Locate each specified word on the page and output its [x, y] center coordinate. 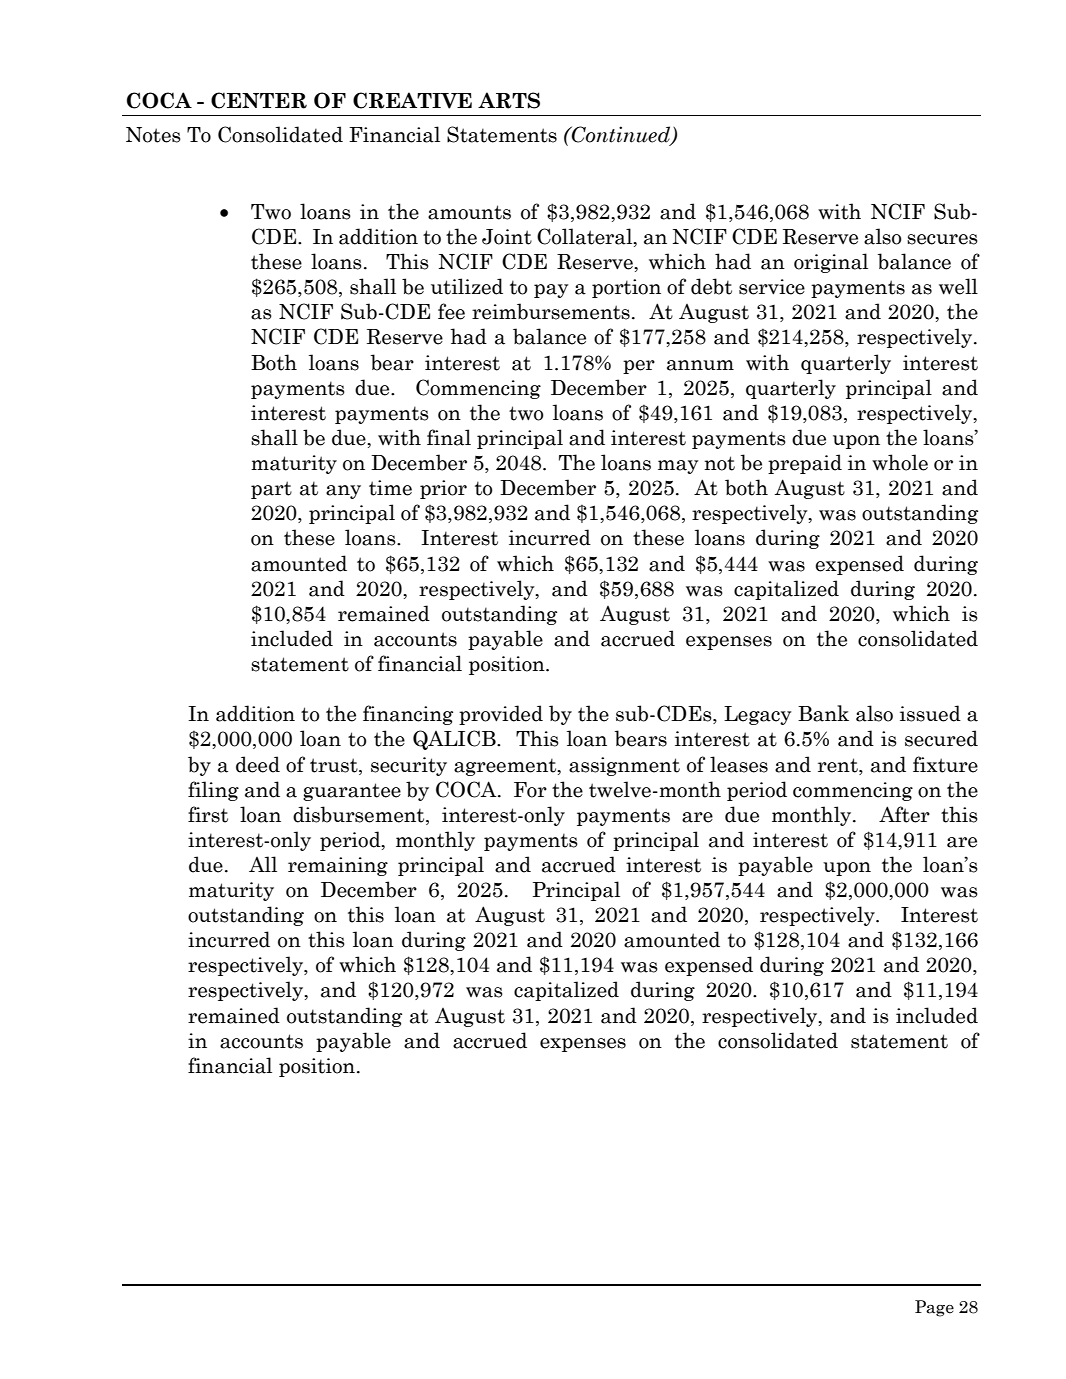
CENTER [259, 100]
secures [942, 239]
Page [934, 1308]
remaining [338, 866]
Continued [621, 135]
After [904, 814]
